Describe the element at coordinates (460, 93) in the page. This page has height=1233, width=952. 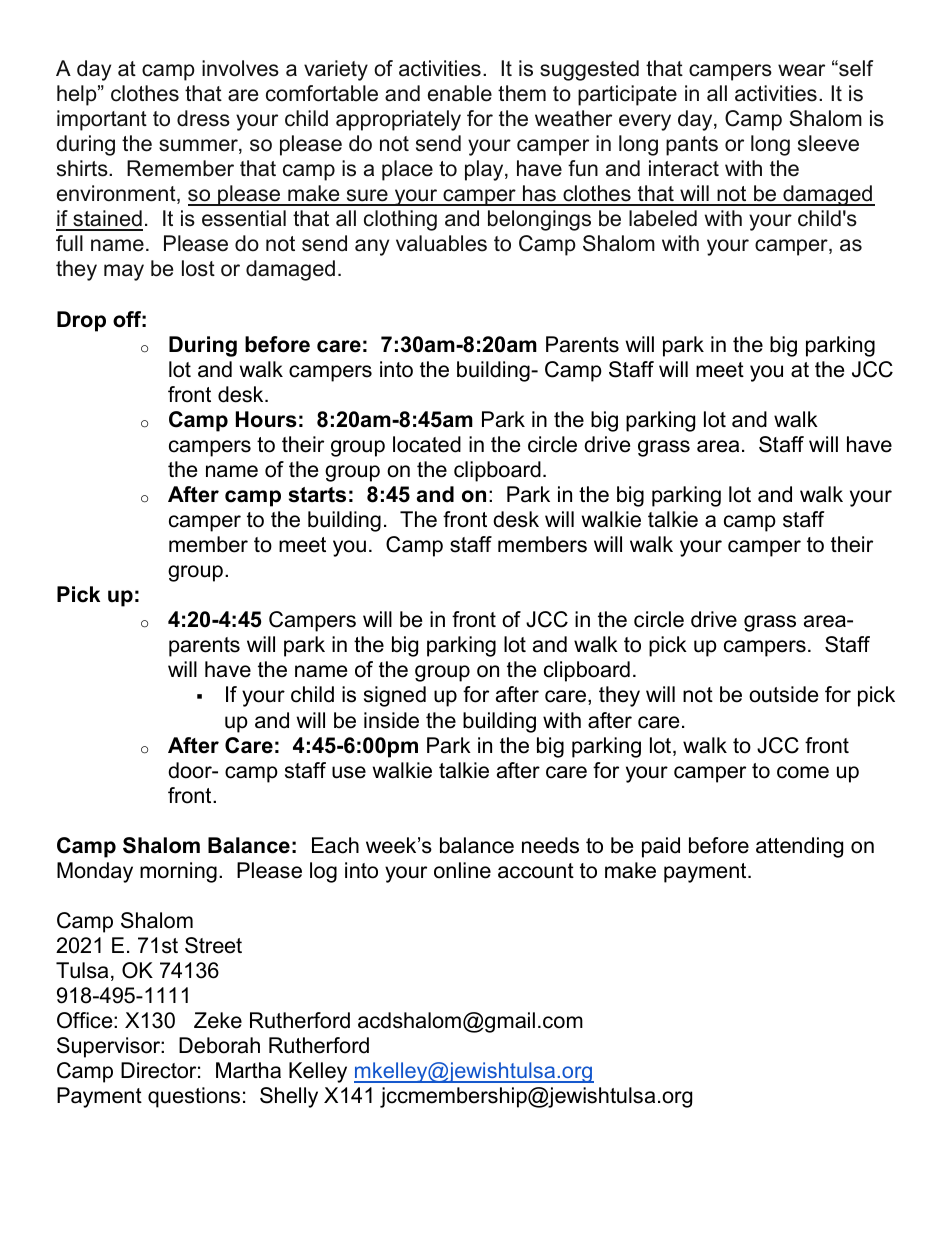
I see `enable` at that location.
